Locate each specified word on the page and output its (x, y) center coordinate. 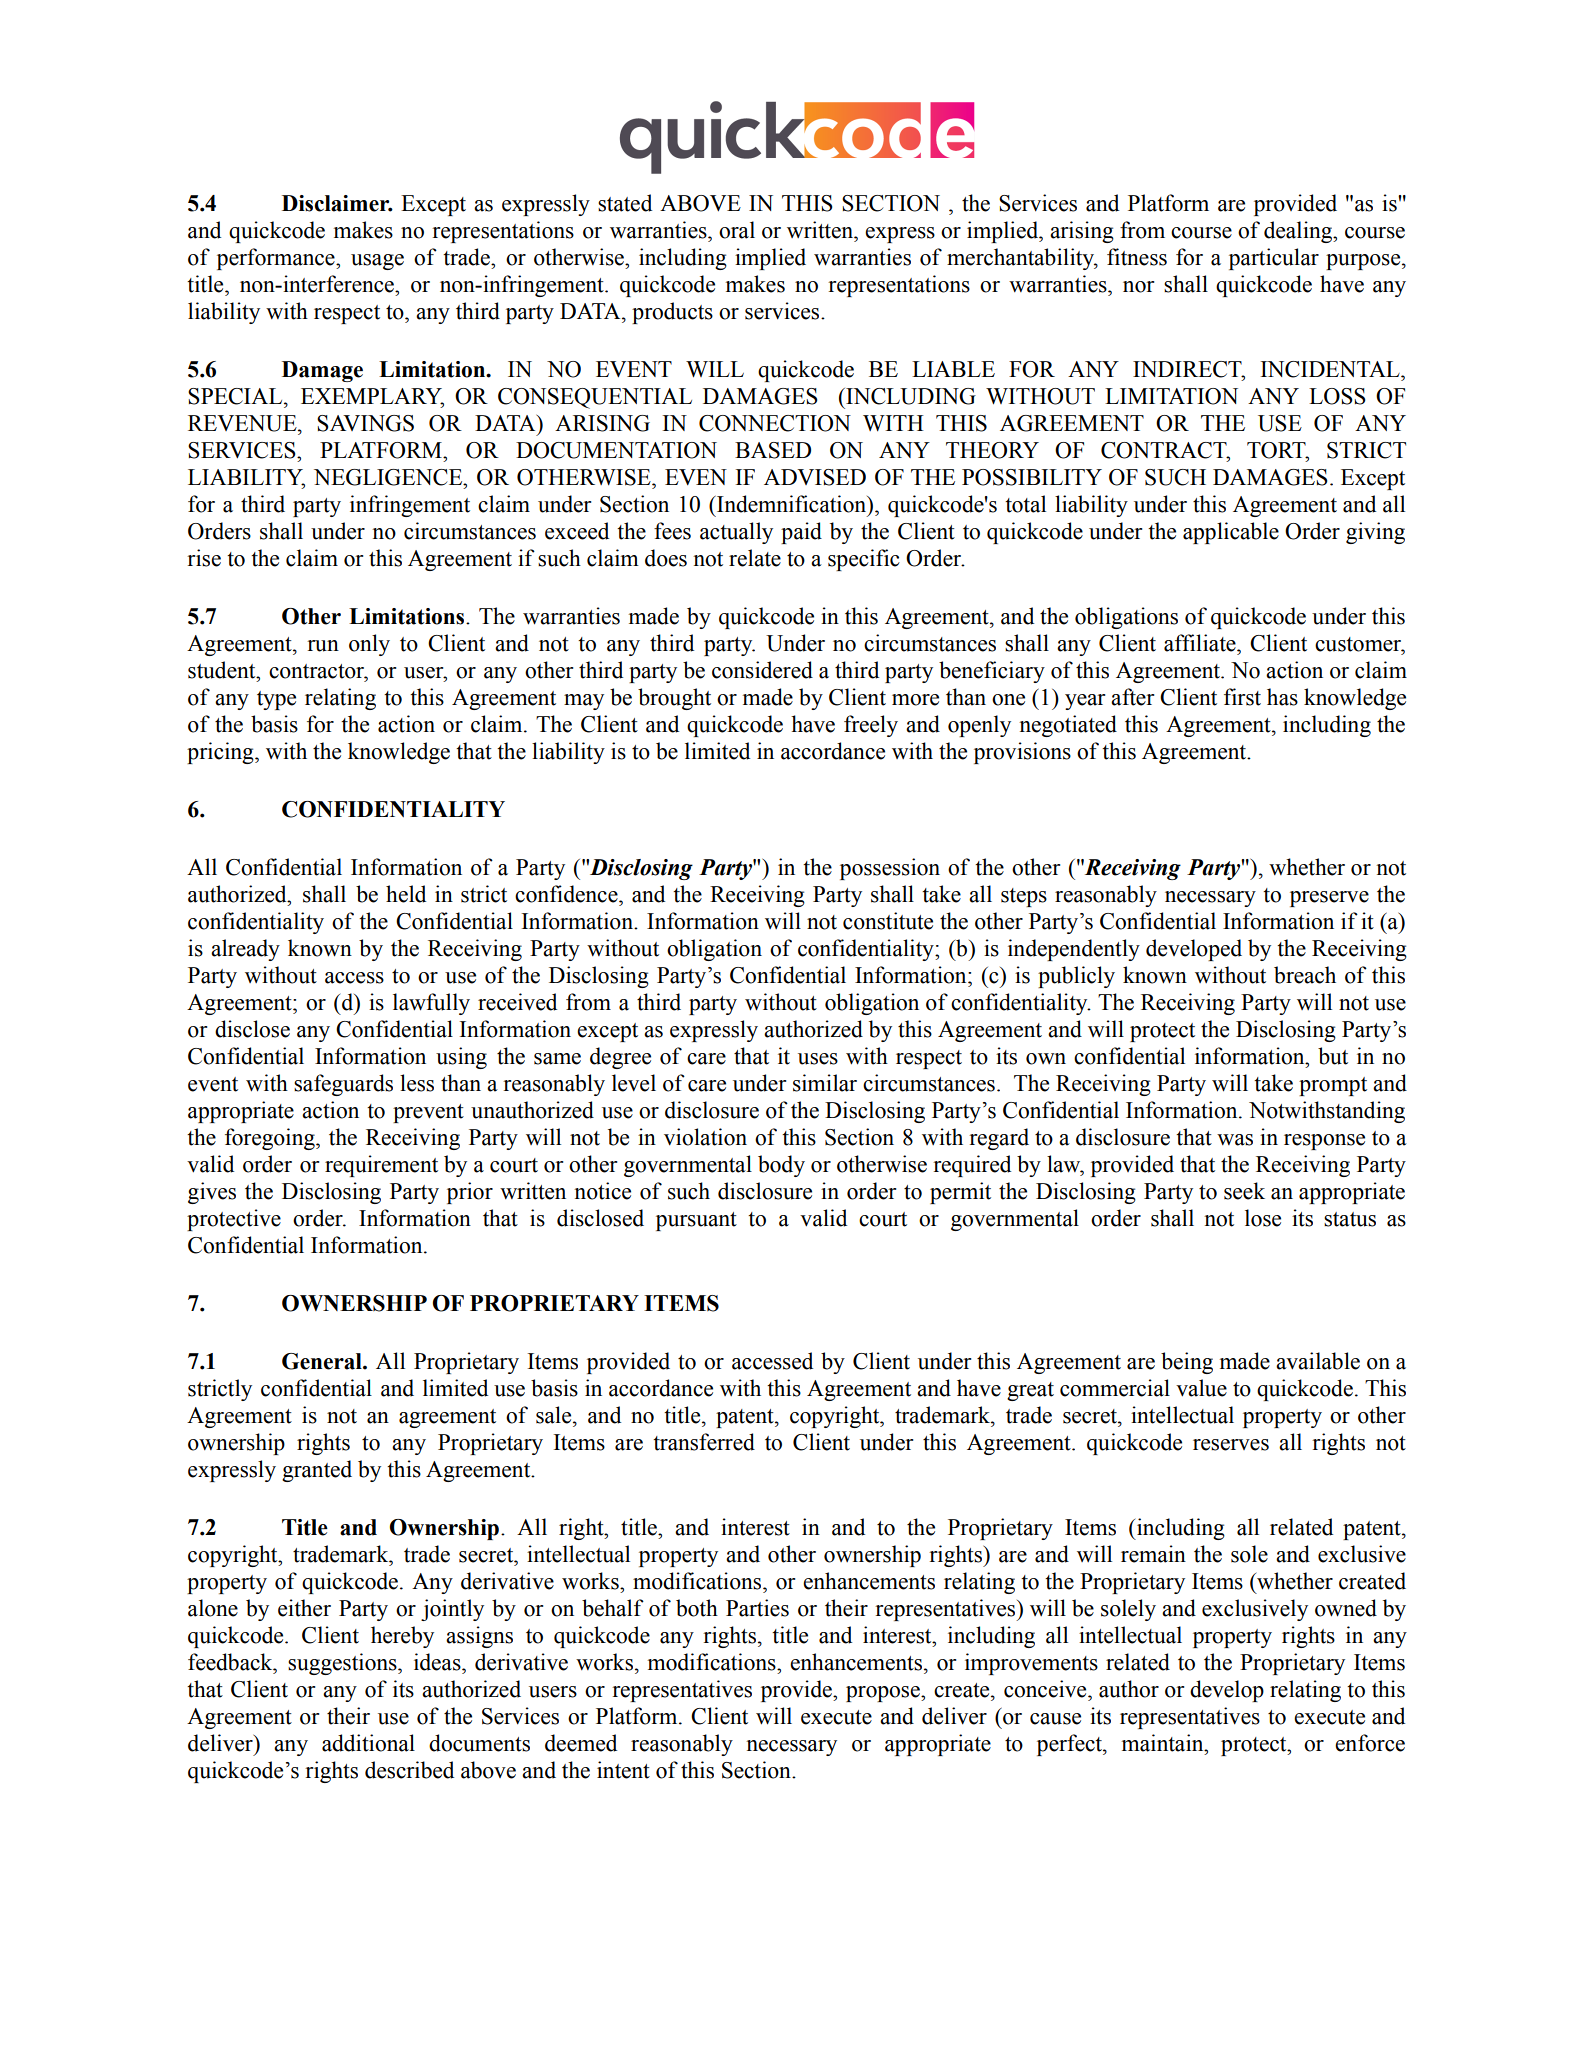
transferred (704, 1442)
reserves (1231, 1445)
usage (377, 262)
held (406, 894)
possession (890, 869)
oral (737, 230)
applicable (1231, 533)
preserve (1329, 899)
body (781, 1166)
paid (801, 533)
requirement (381, 1166)
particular (1274, 259)
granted (317, 1471)
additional (368, 1743)
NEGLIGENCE (389, 477)
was (1235, 1140)
